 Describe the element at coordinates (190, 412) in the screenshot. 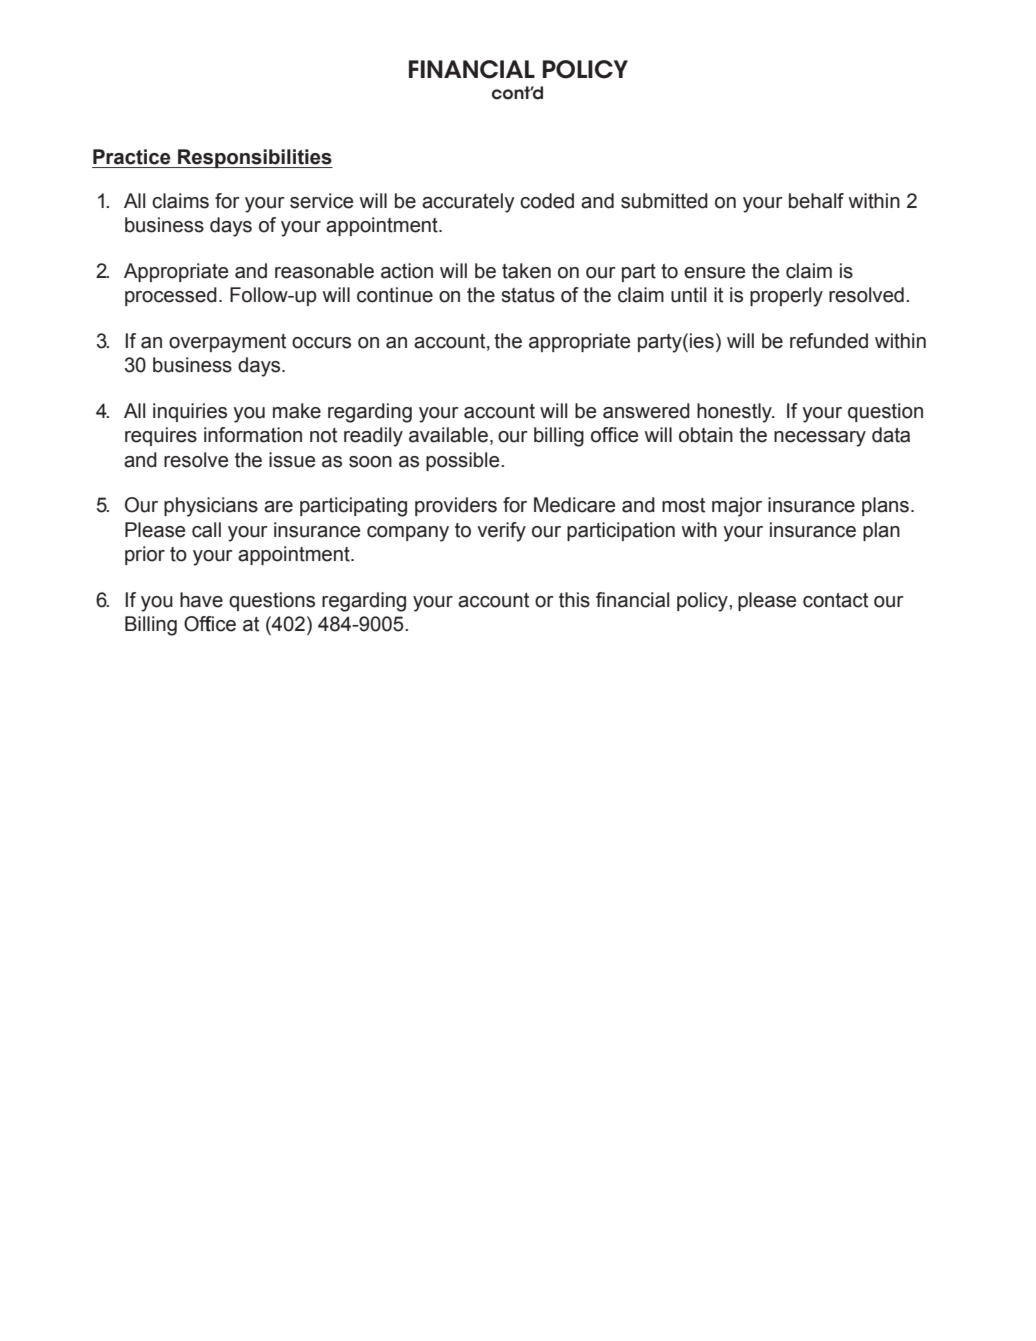

I see `inquiries` at that location.
